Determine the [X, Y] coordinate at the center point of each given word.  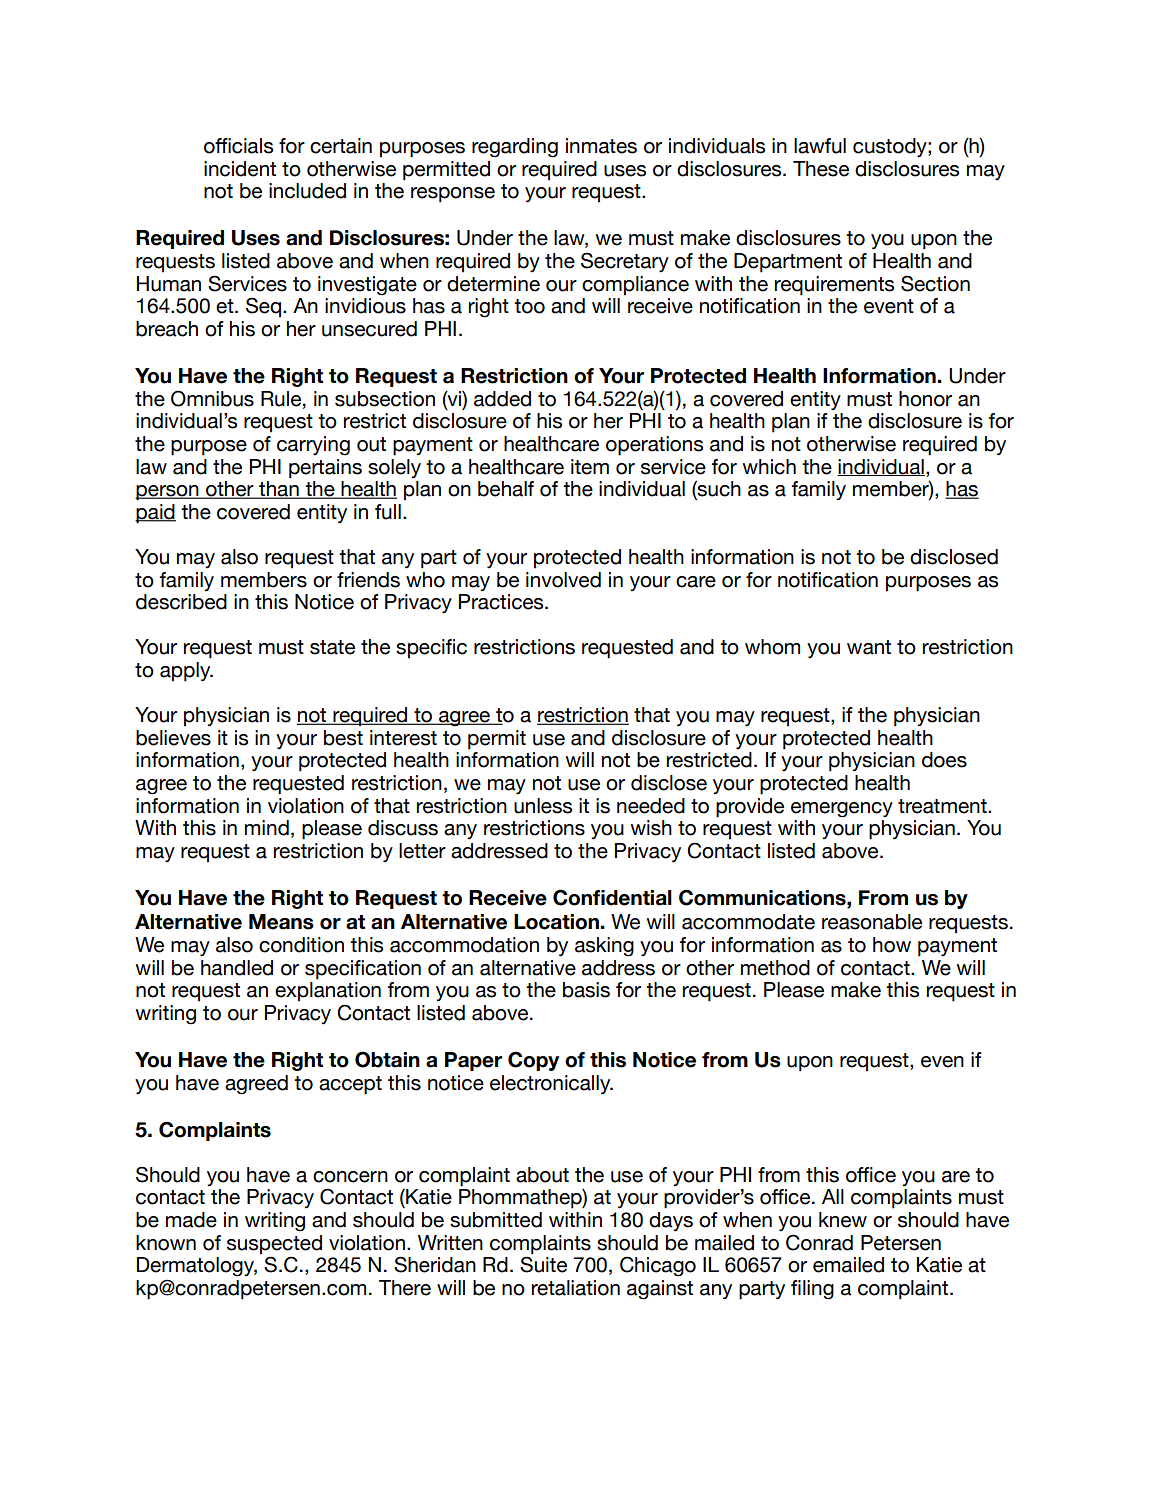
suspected [274, 1245]
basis [586, 990]
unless [543, 806]
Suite [543, 1264]
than [279, 490]
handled [237, 968]
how [892, 945]
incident [240, 169]
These [821, 169]
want [869, 647]
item [590, 467]
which [769, 467]
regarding [515, 148]
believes [173, 738]
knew [843, 1220]
